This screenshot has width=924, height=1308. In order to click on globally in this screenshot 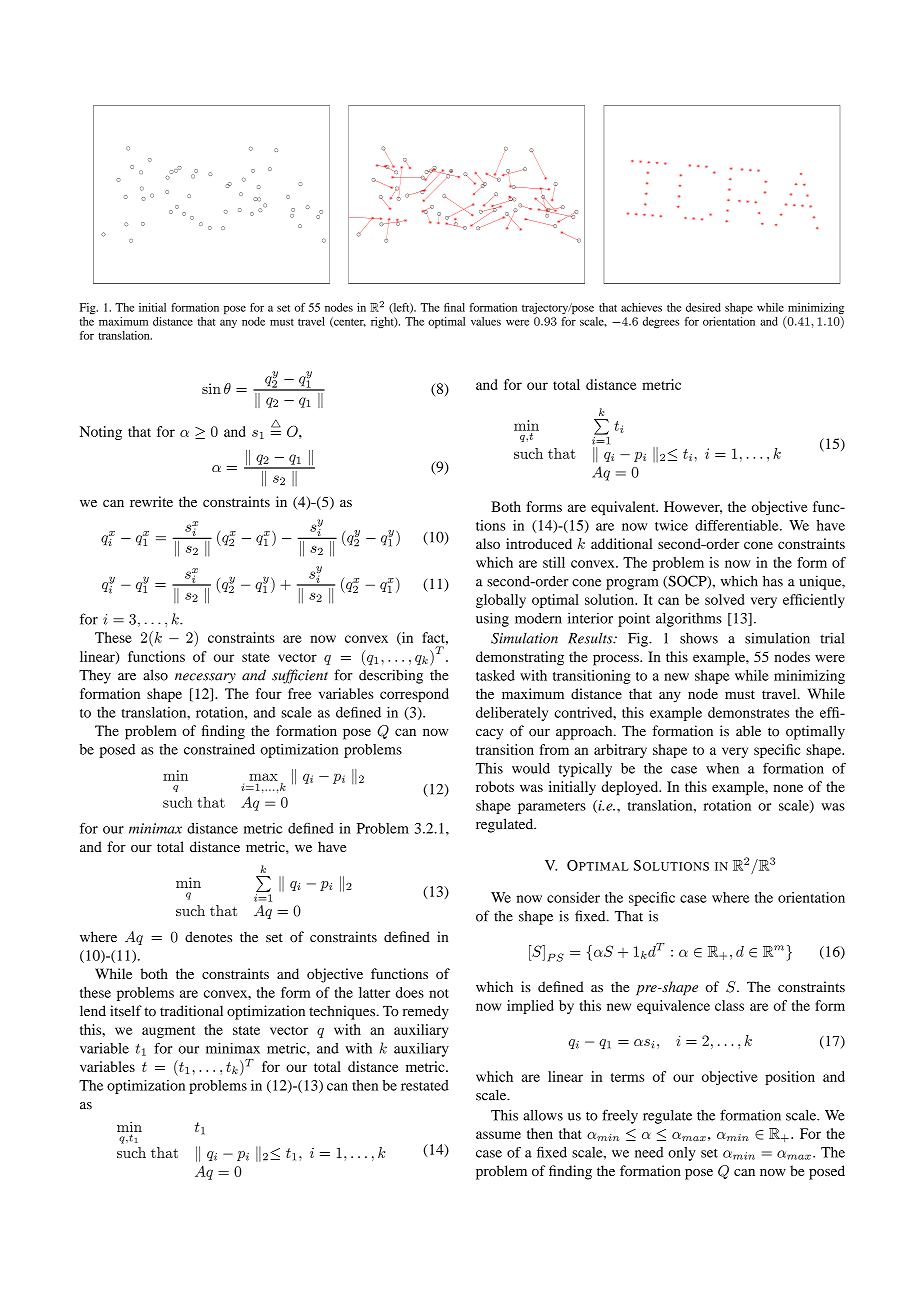, I will do `click(501, 601)`.
